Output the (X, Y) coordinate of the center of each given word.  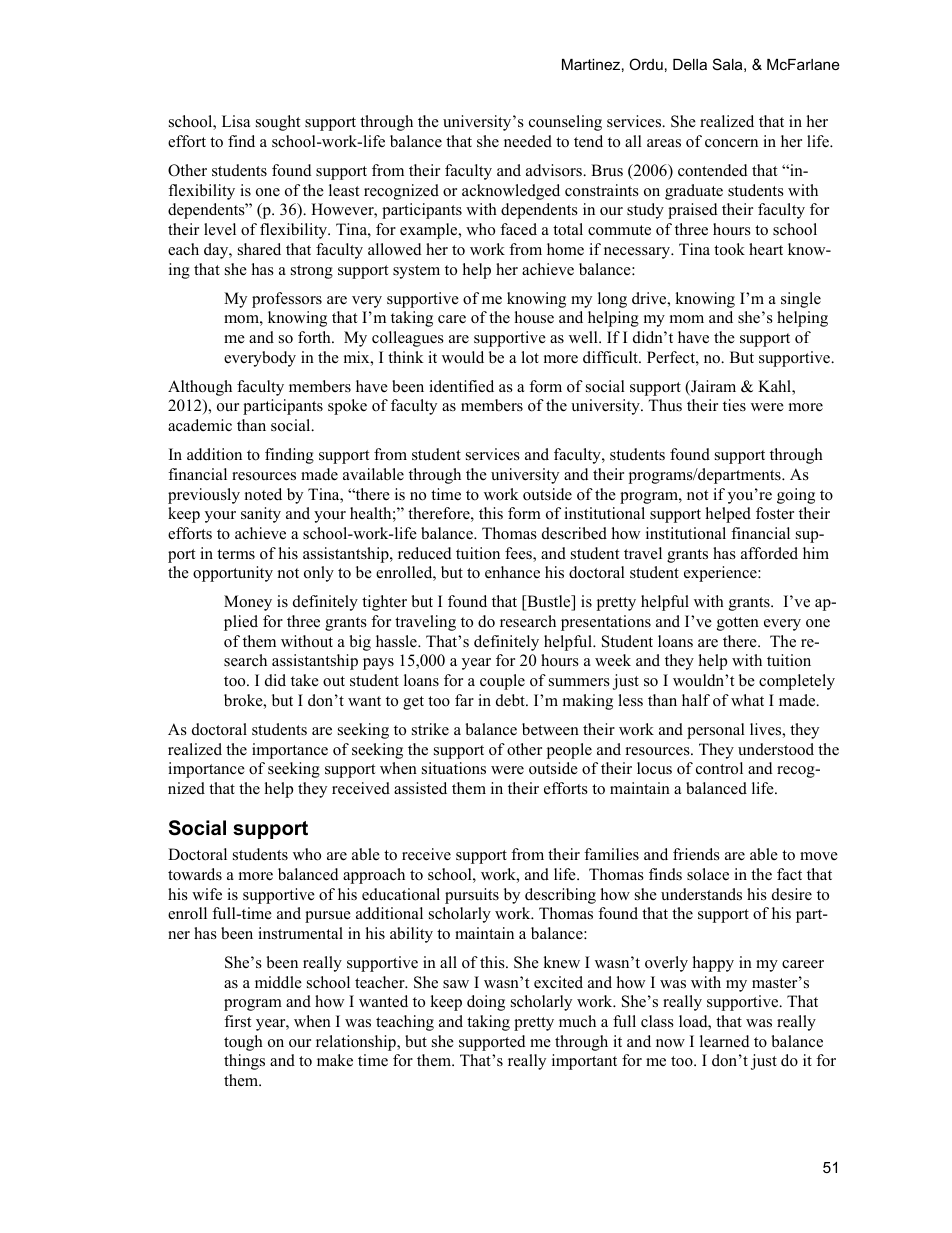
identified (461, 386)
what (747, 700)
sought (278, 123)
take (305, 680)
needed (528, 141)
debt (511, 700)
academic (200, 425)
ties (734, 405)
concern (731, 143)
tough (243, 1043)
